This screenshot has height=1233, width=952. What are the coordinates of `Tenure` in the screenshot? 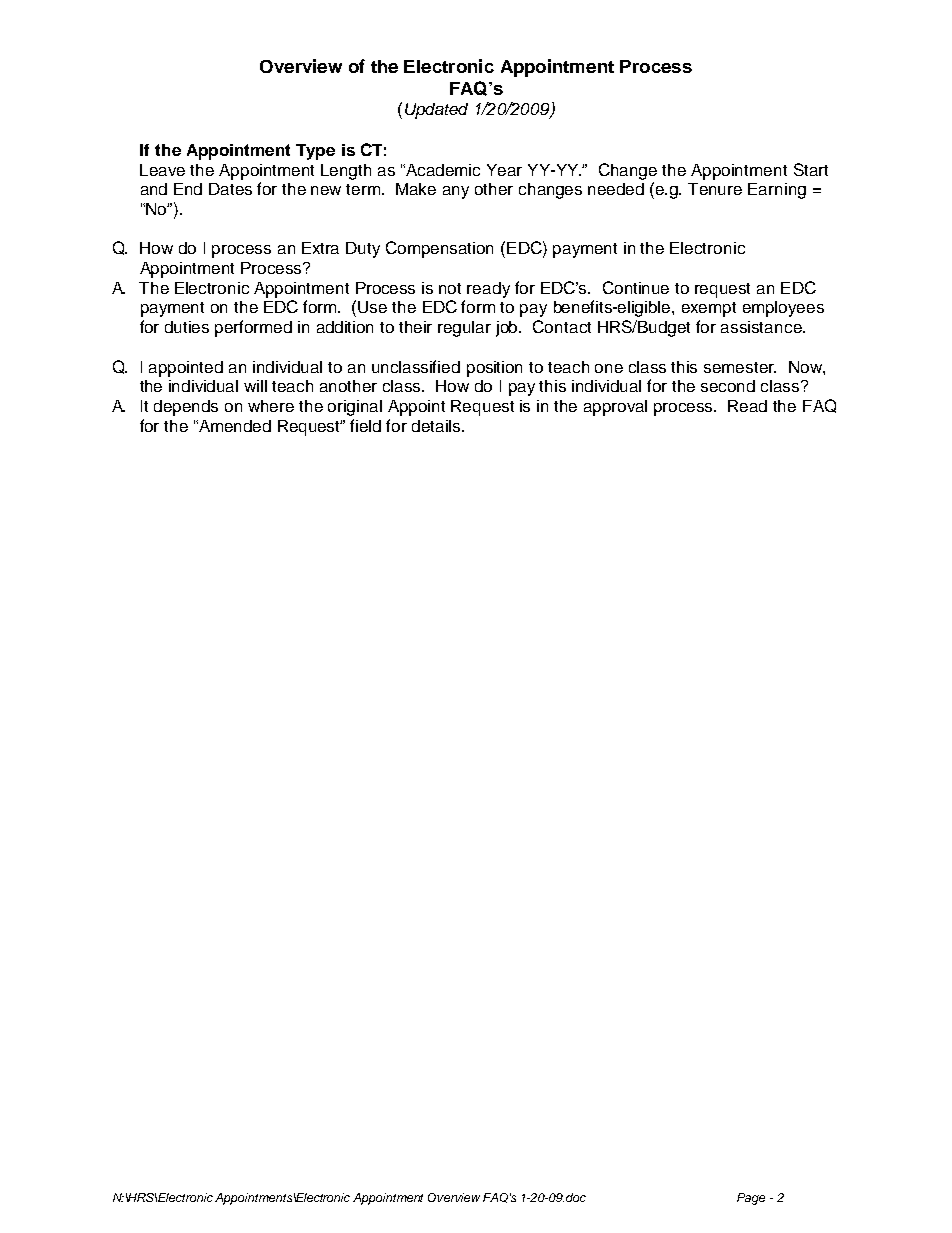 It's located at (715, 189).
